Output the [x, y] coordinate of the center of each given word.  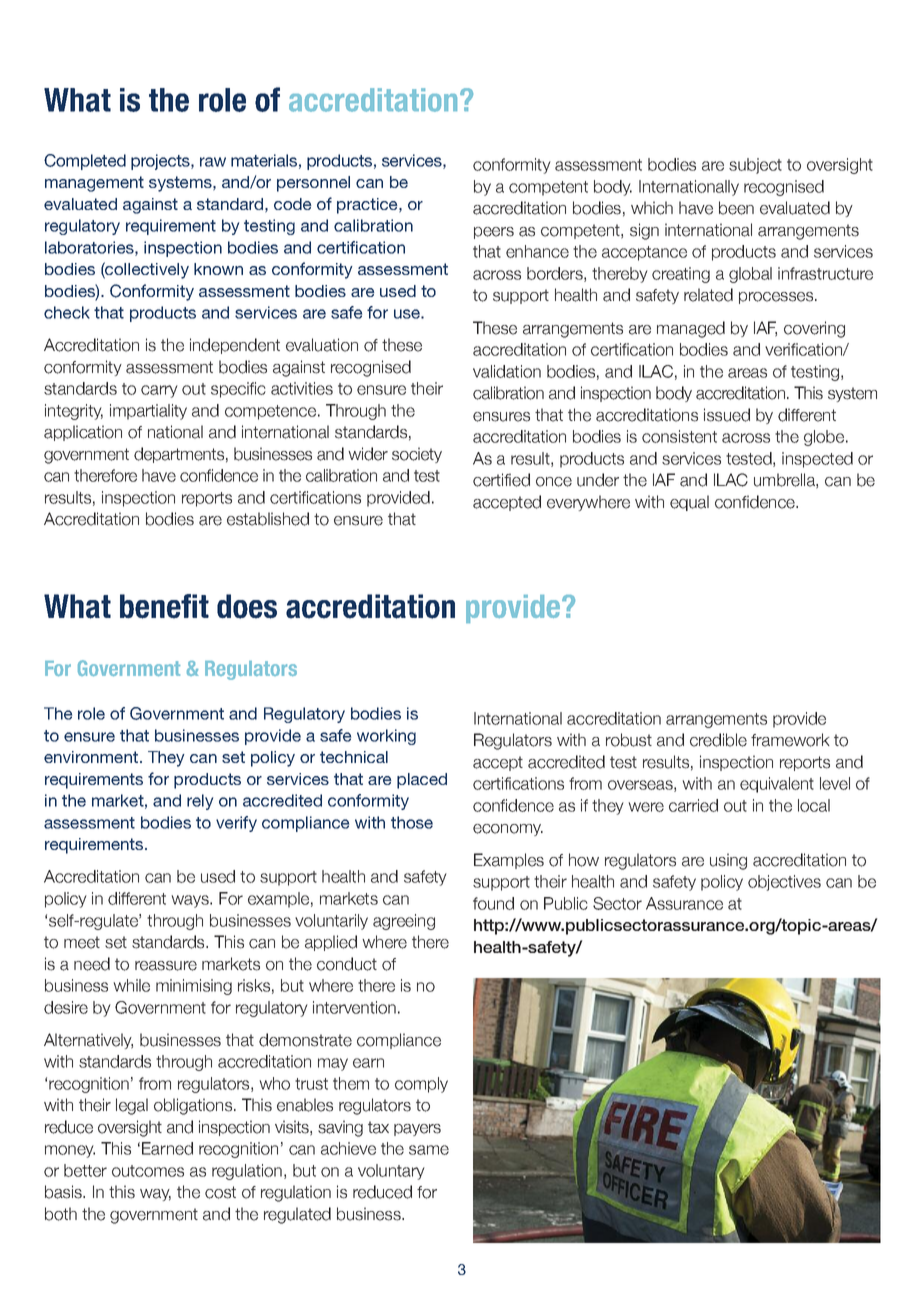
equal [689, 503]
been [736, 208]
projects [161, 162]
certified [501, 480]
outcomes [148, 1171]
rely [200, 802]
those [412, 822]
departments [179, 455]
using [728, 861]
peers [494, 233]
